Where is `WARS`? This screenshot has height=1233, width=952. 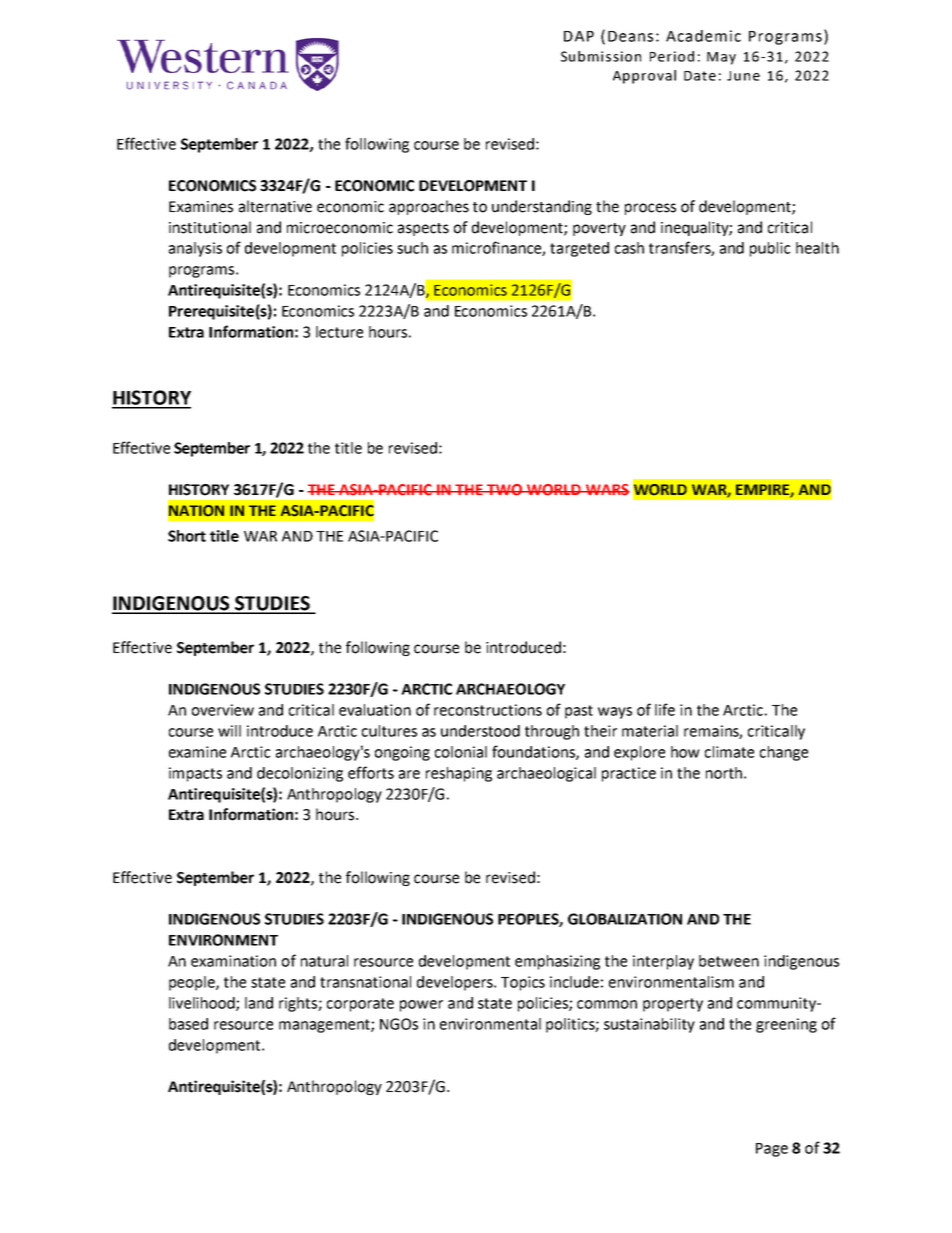 WARS is located at coordinates (607, 490).
